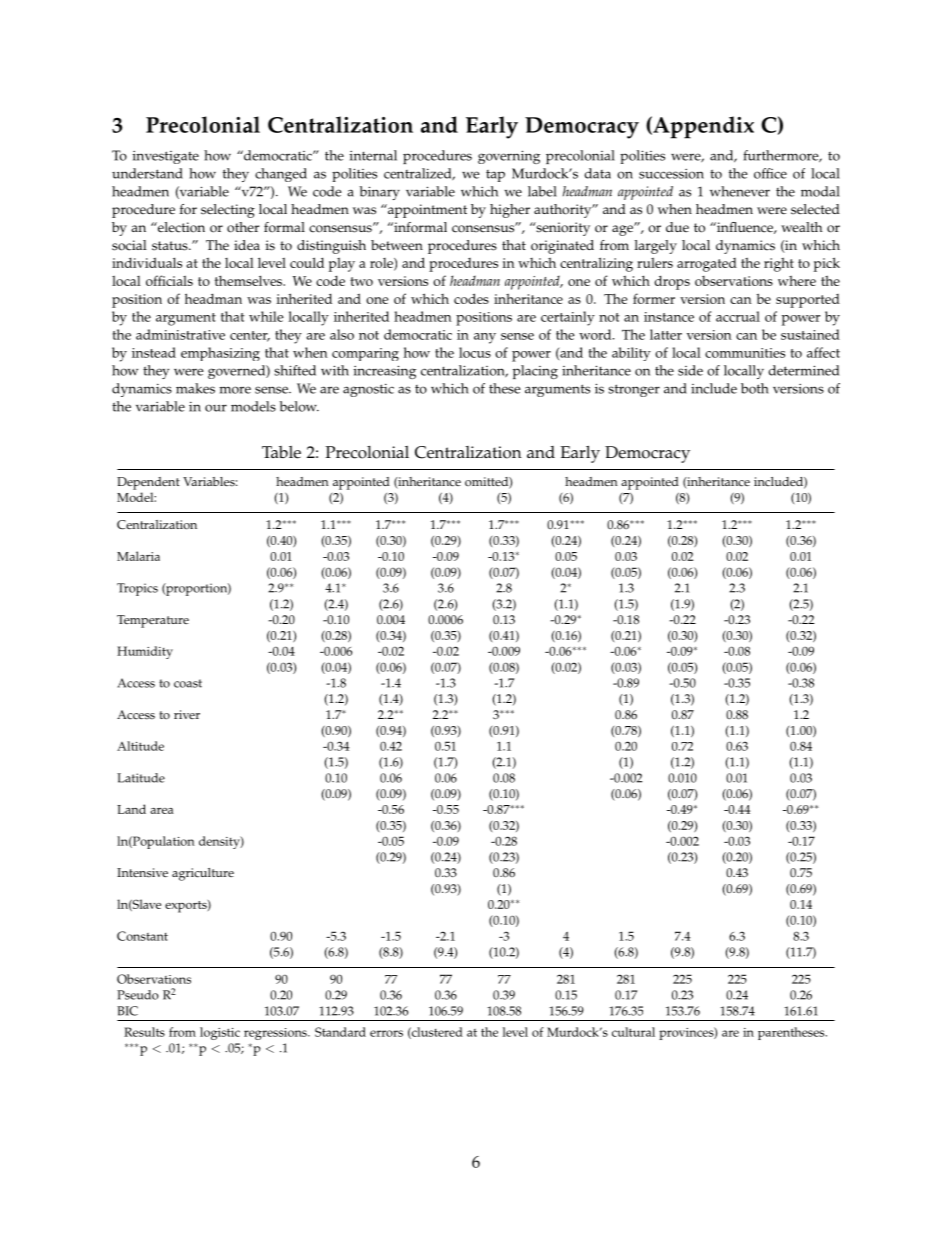 The width and height of the screenshot is (952, 1233). What do you see at coordinates (180, 334) in the screenshot?
I see `administrative` at bounding box center [180, 334].
